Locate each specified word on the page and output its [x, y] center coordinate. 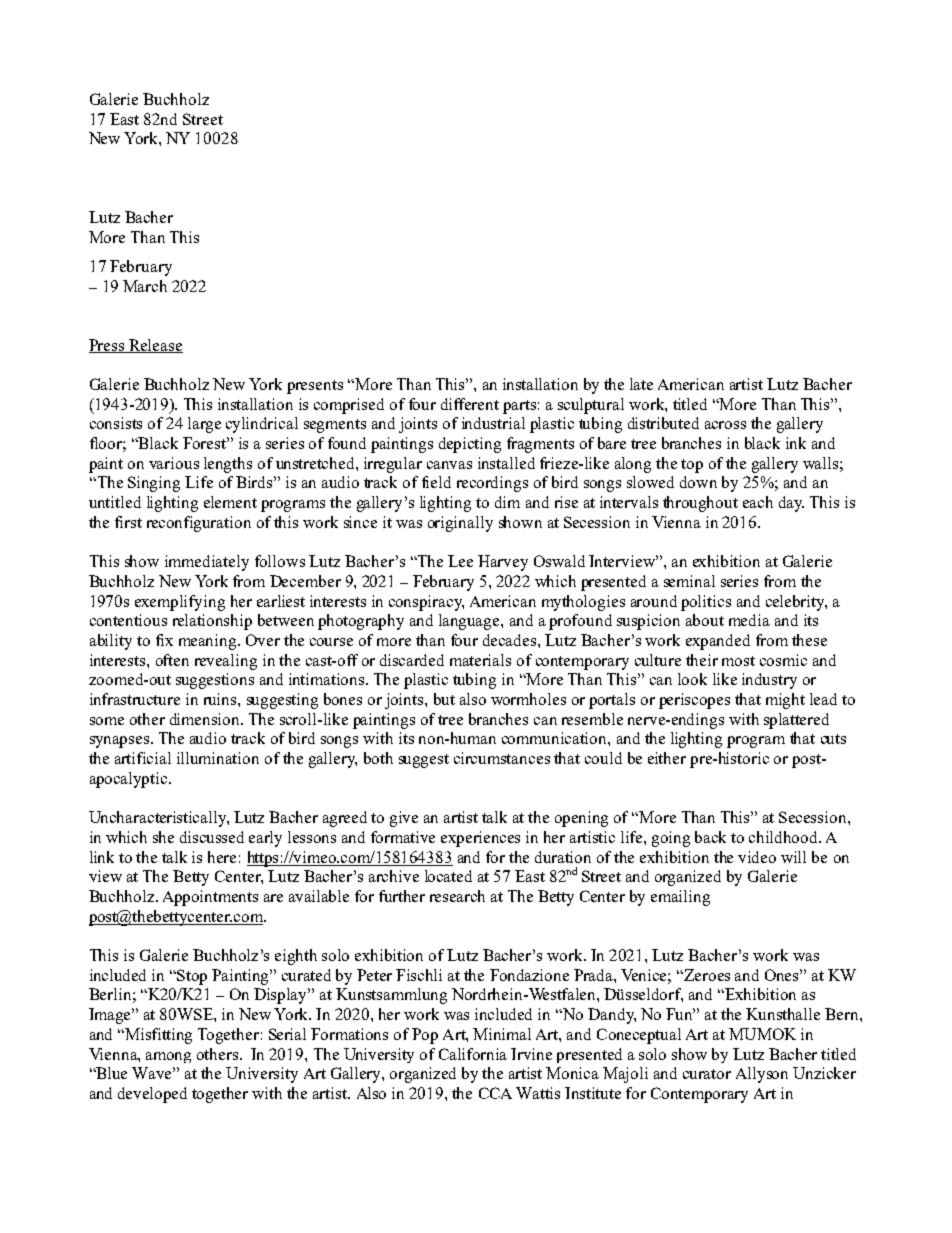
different [470, 404]
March [145, 286]
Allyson [762, 1075]
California [473, 1054]
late [641, 384]
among [168, 1057]
